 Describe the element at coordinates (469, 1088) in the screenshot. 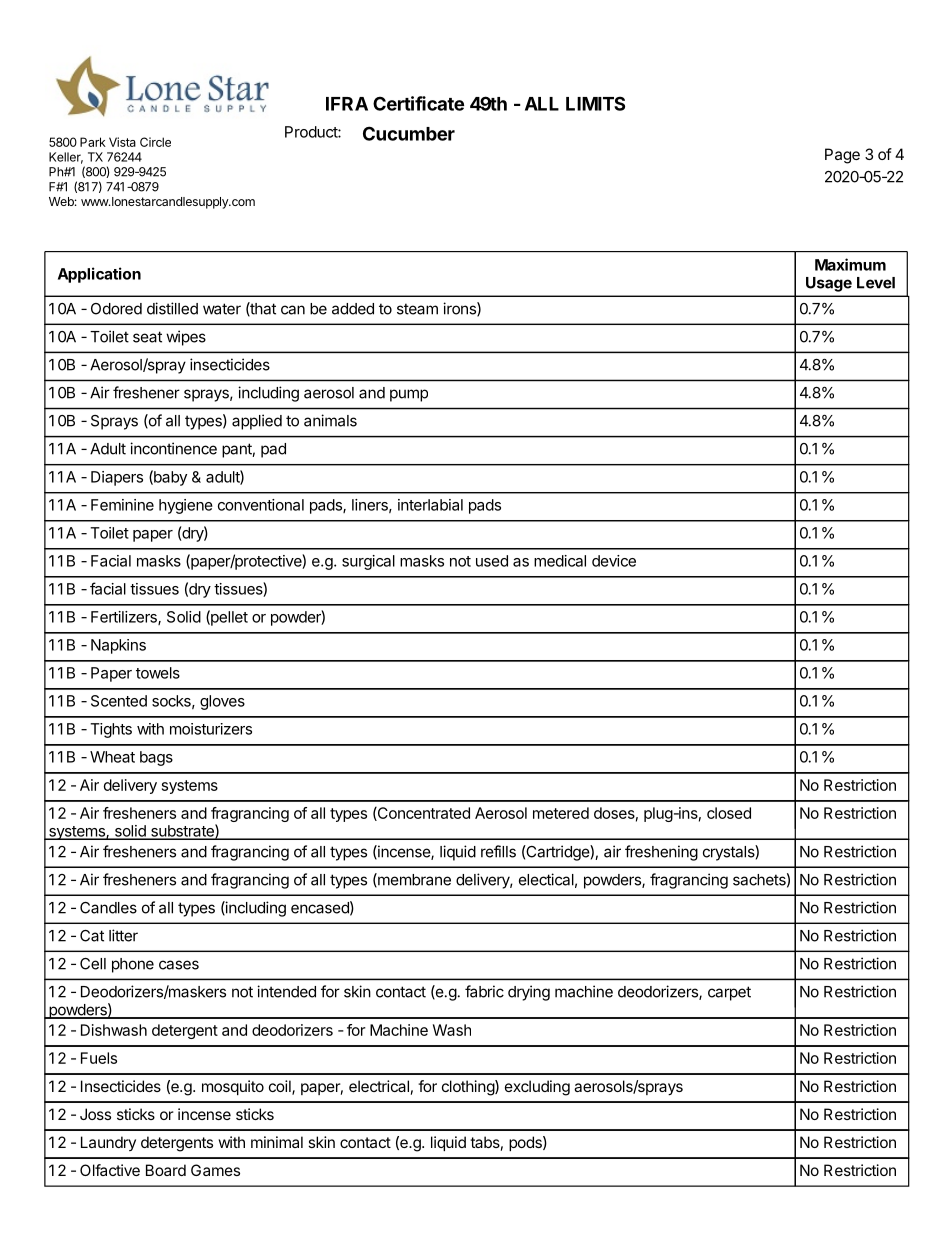

I see `clothing` at that location.
